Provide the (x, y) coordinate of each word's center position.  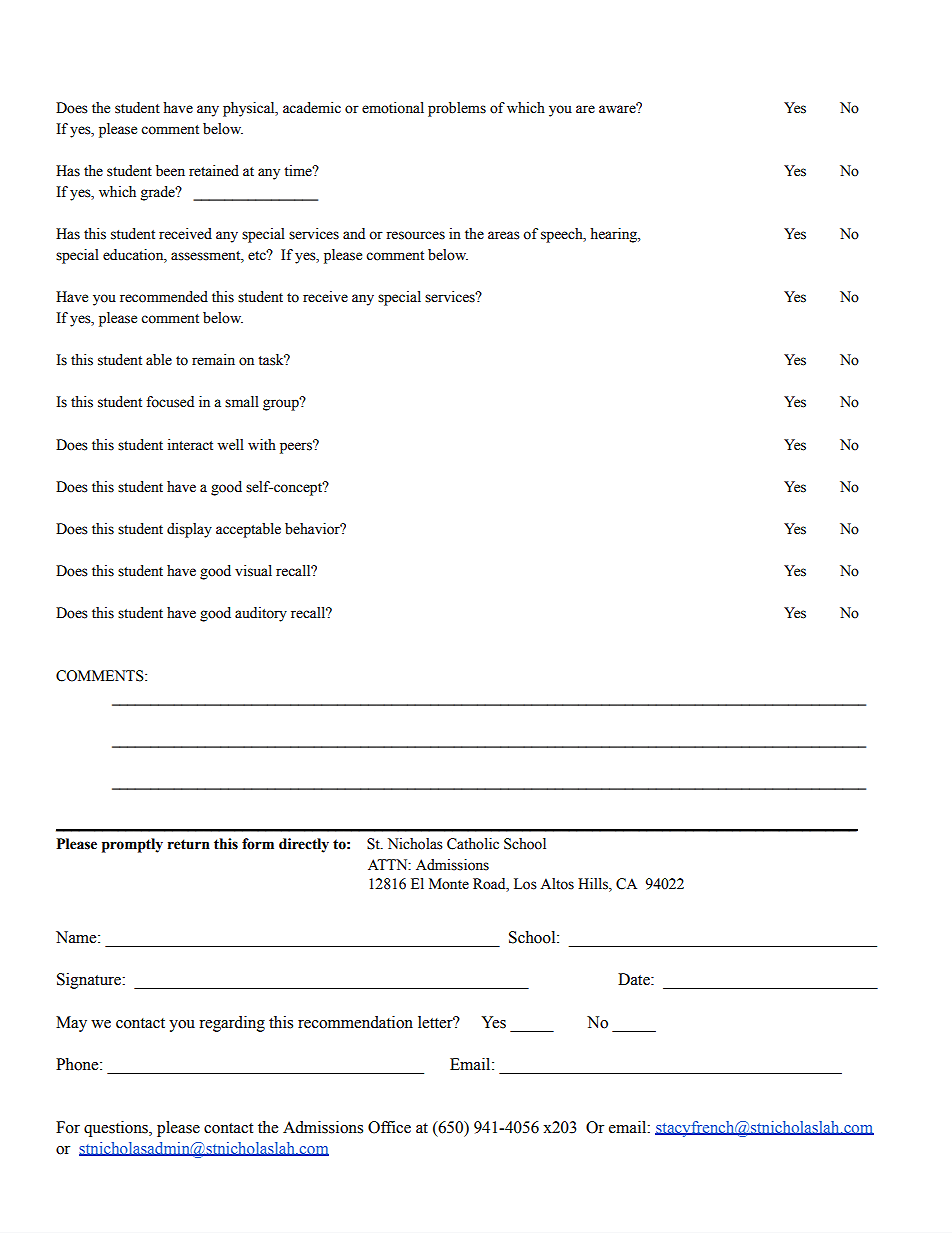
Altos (557, 884)
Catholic (473, 844)
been (170, 171)
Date (635, 979)
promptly (132, 845)
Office (389, 1127)
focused (170, 402)
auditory (261, 614)
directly (304, 845)
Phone (78, 1064)
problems (457, 109)
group (282, 404)
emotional (393, 108)
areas (504, 235)
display (189, 530)
